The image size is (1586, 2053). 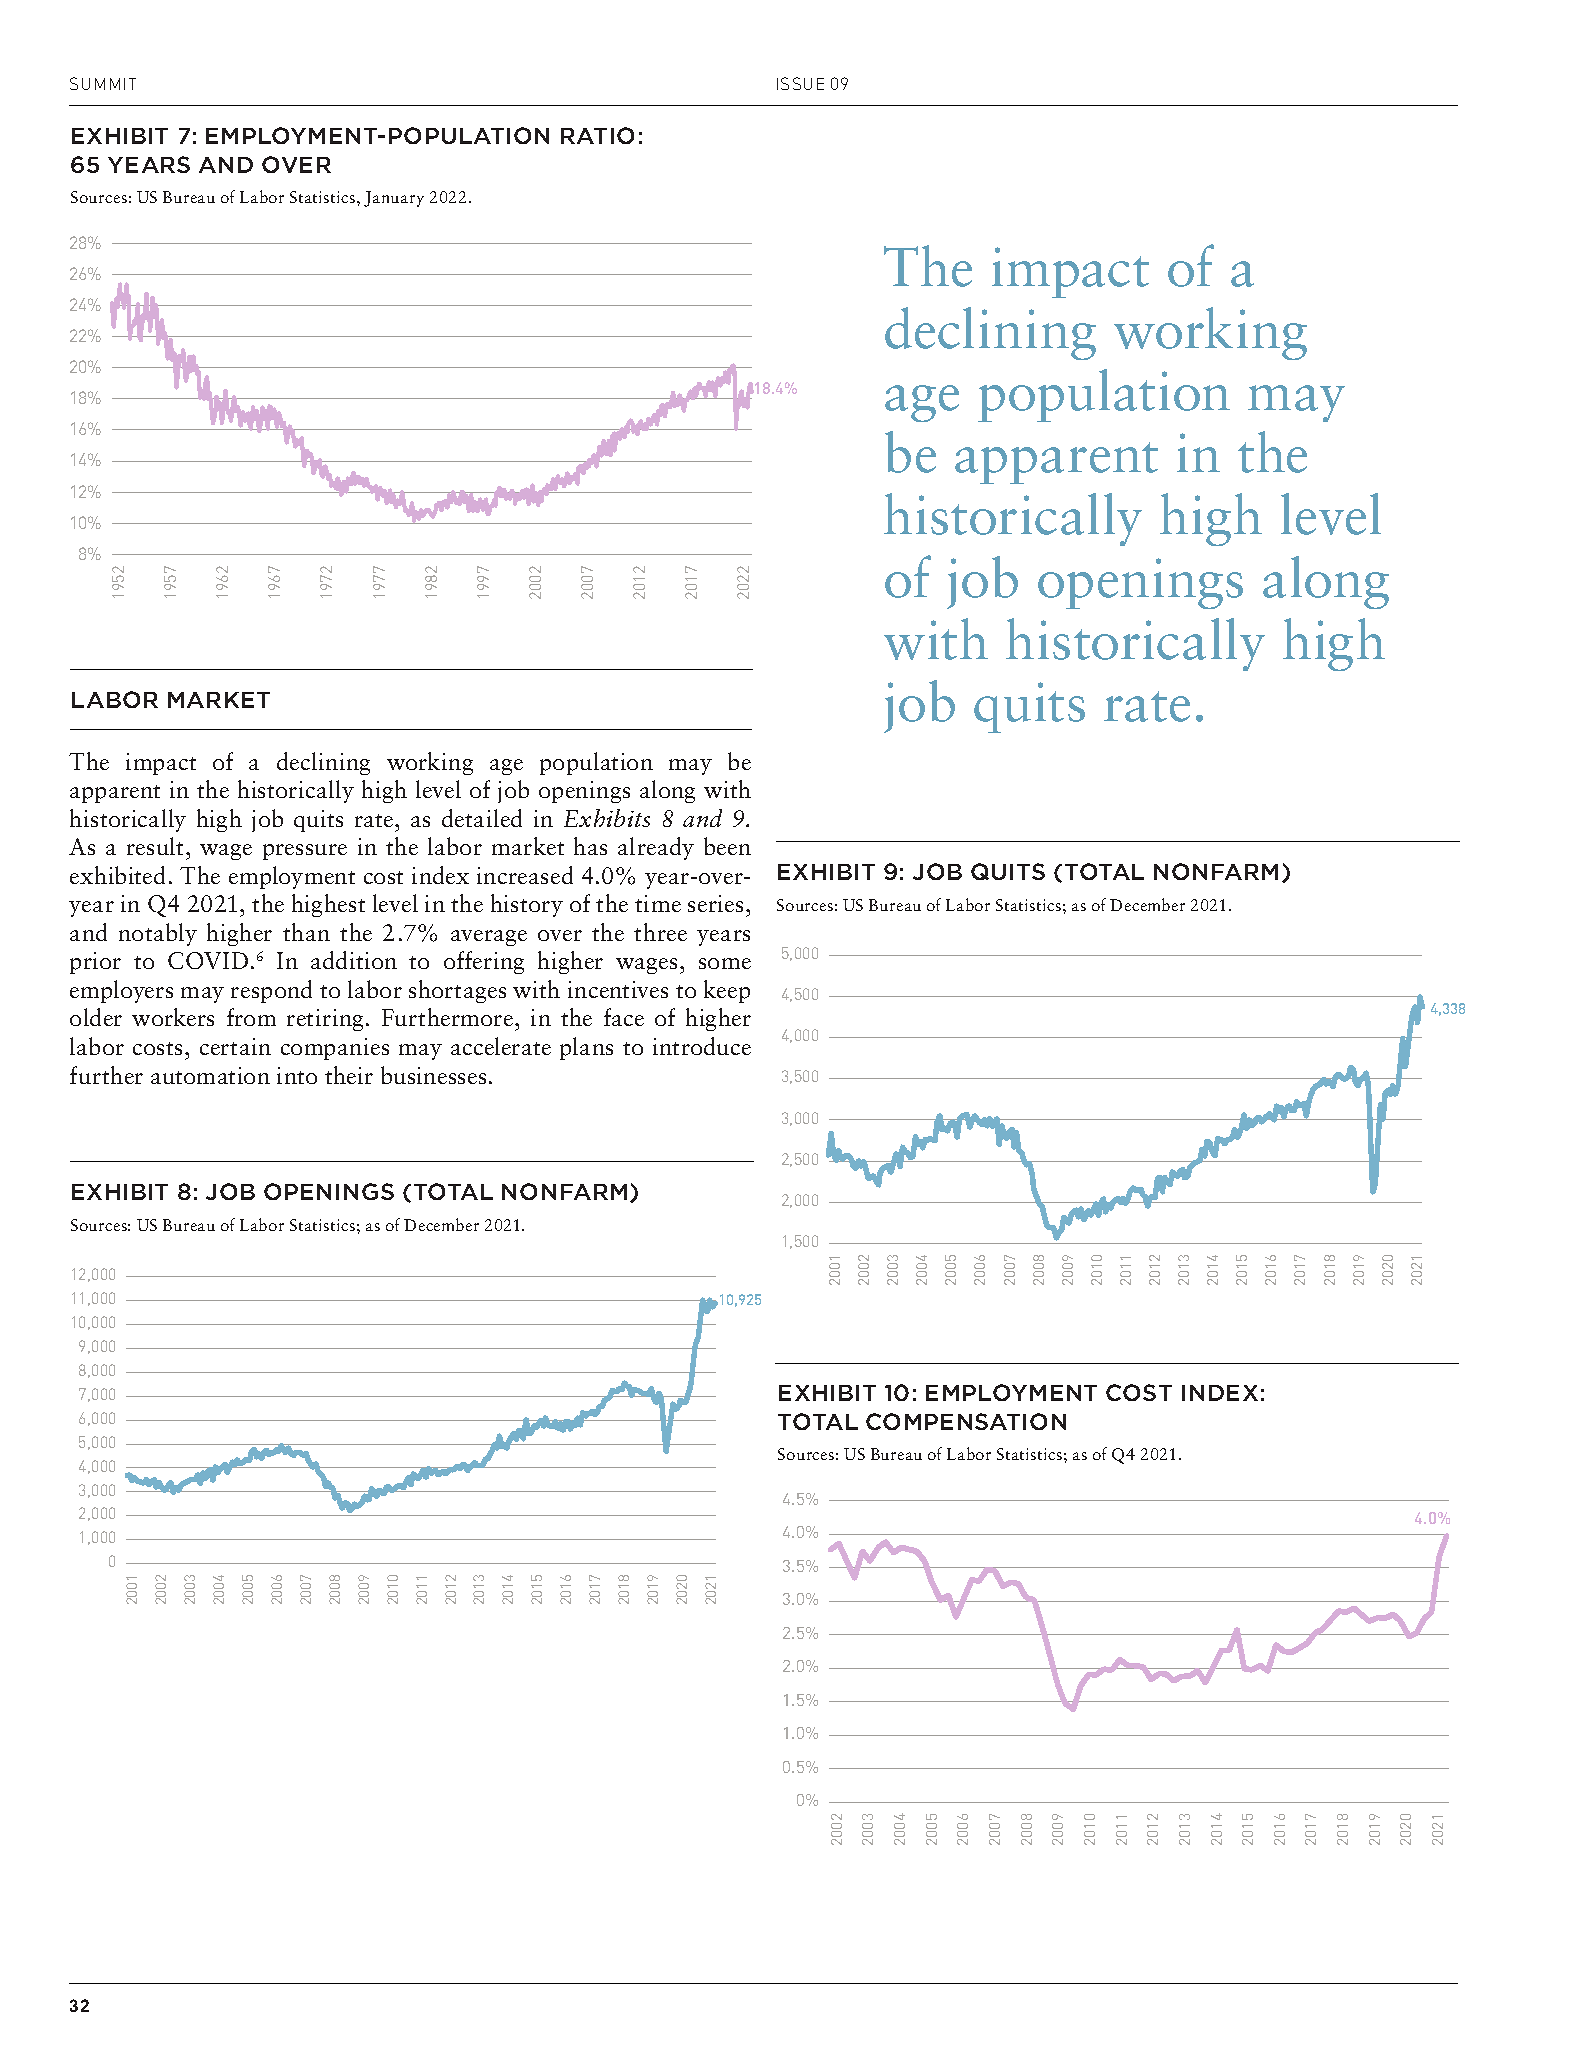 What do you see at coordinates (727, 846) in the image?
I see `been` at bounding box center [727, 846].
